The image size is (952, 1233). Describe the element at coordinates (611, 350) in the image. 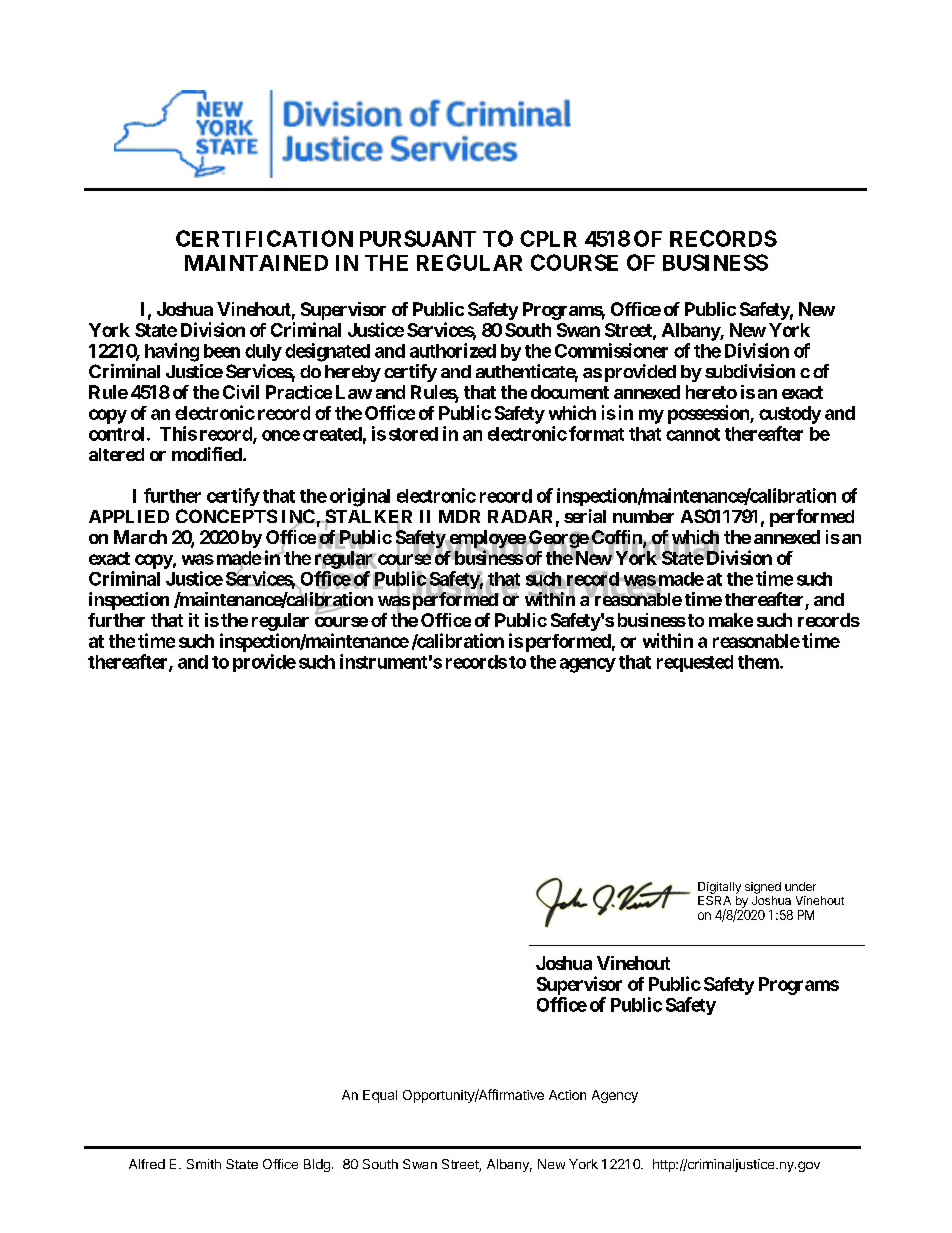

I see `Commissioner` at that location.
